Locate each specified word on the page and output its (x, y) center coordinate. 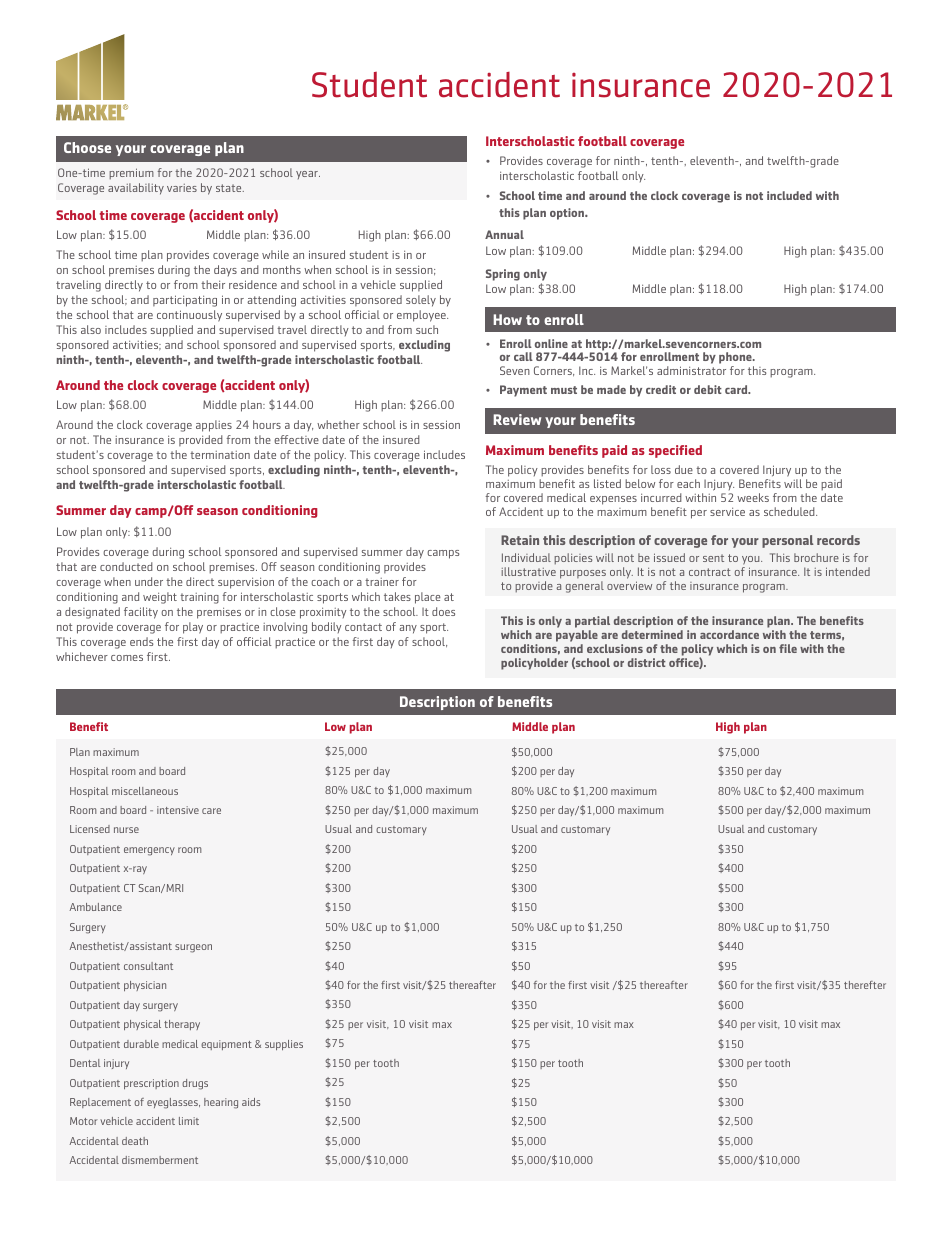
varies (182, 188)
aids (251, 1102)
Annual (504, 234)
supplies (284, 1045)
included (789, 195)
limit (189, 1121)
